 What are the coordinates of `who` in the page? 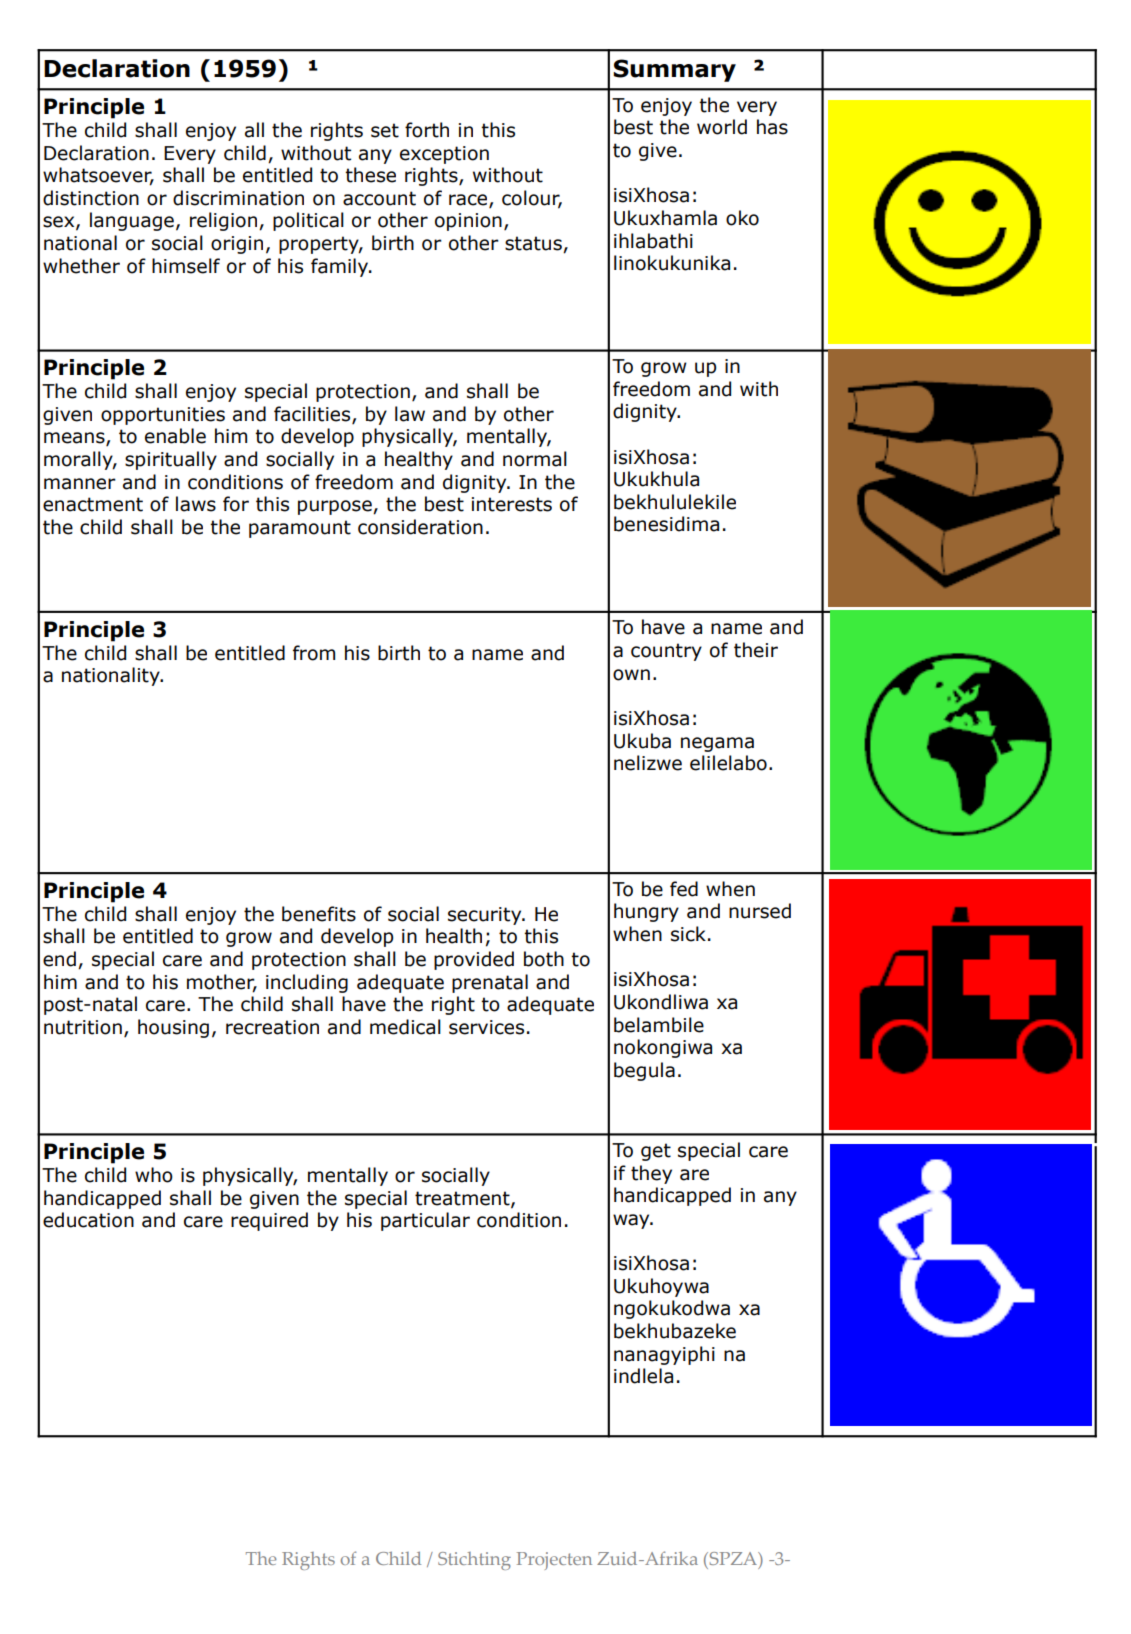 It's located at (154, 1175).
